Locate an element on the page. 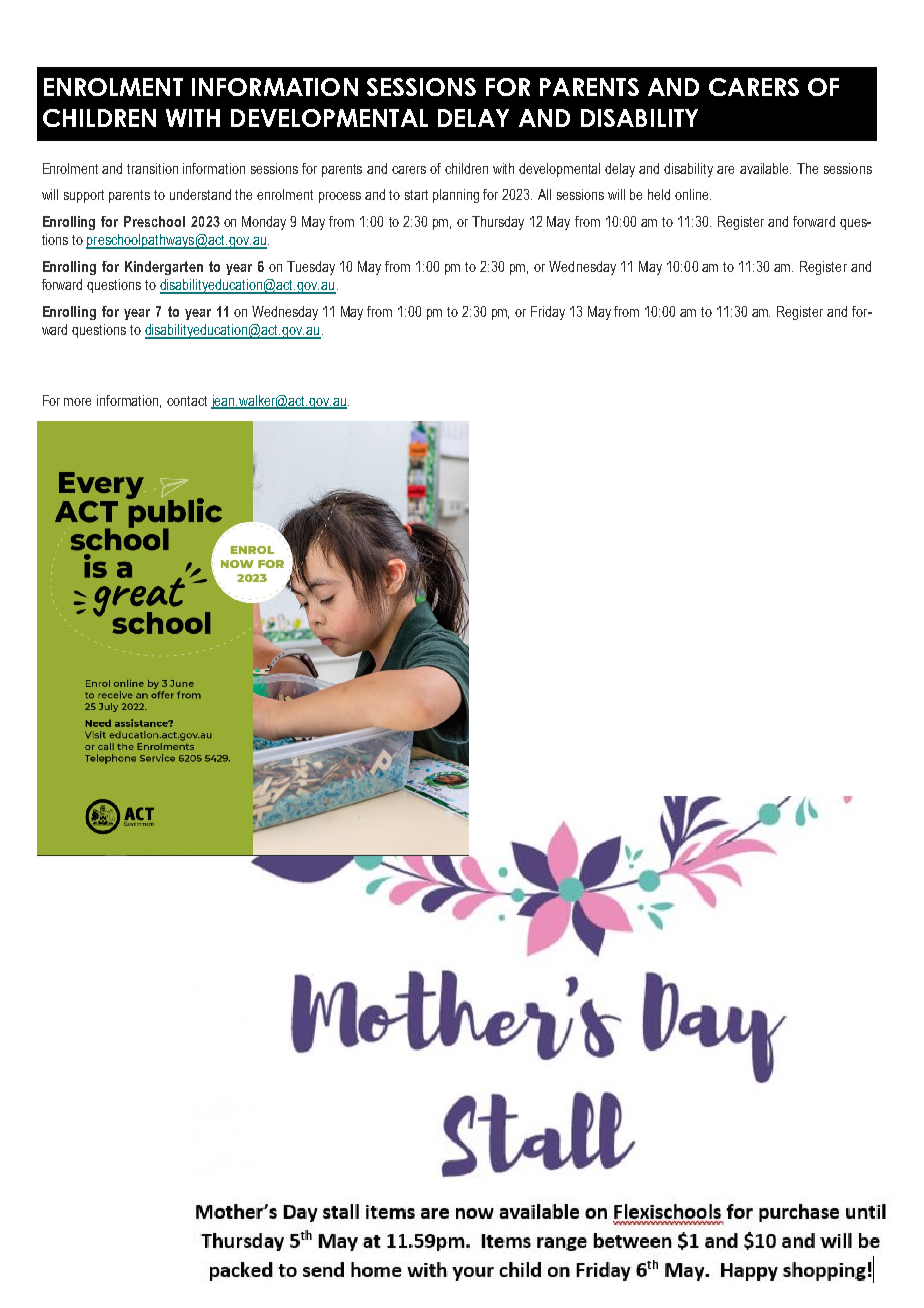 Image resolution: width=924 pixels, height=1308 pixels. Monday is located at coordinates (264, 223).
